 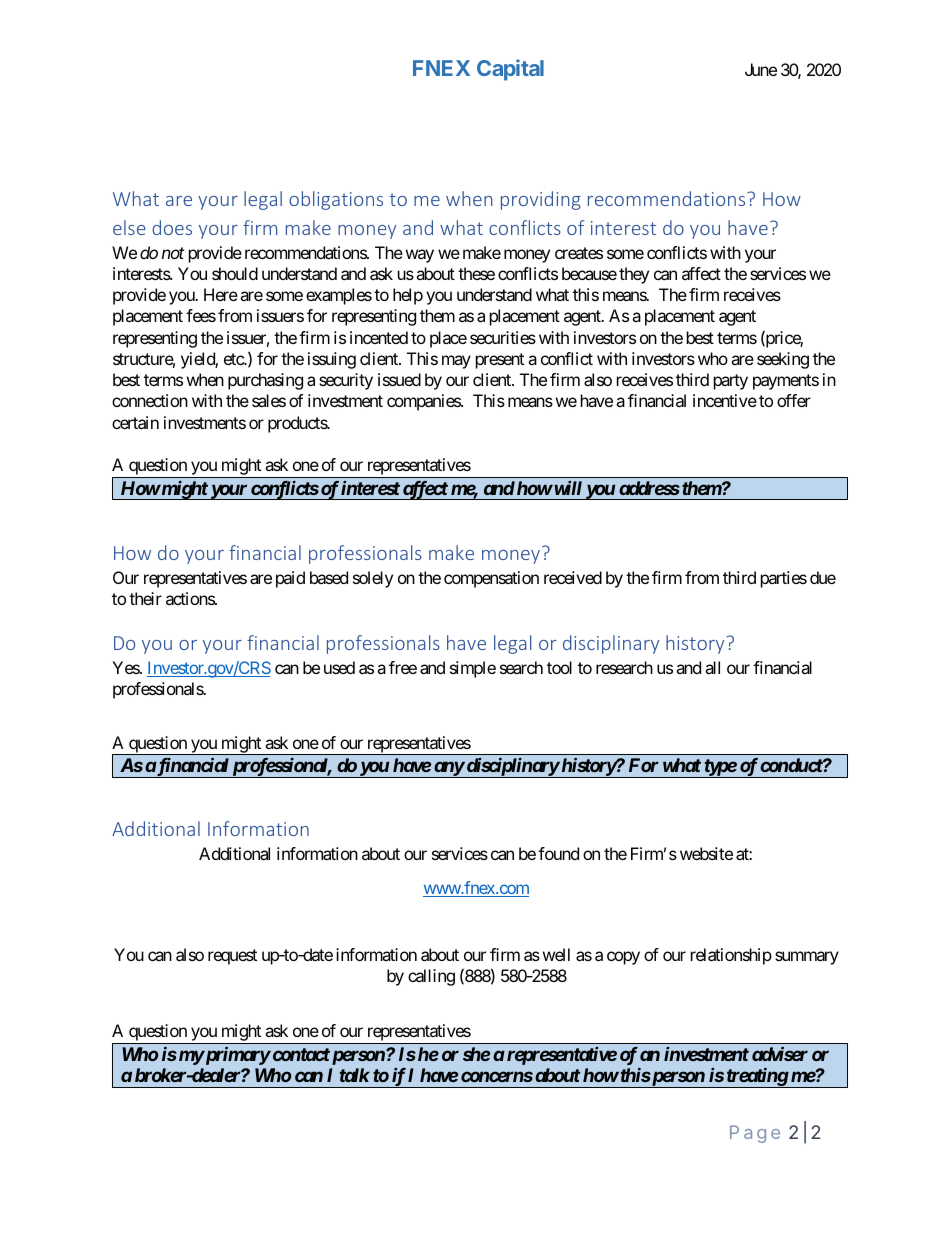 I want to click on should, so click(x=235, y=273).
